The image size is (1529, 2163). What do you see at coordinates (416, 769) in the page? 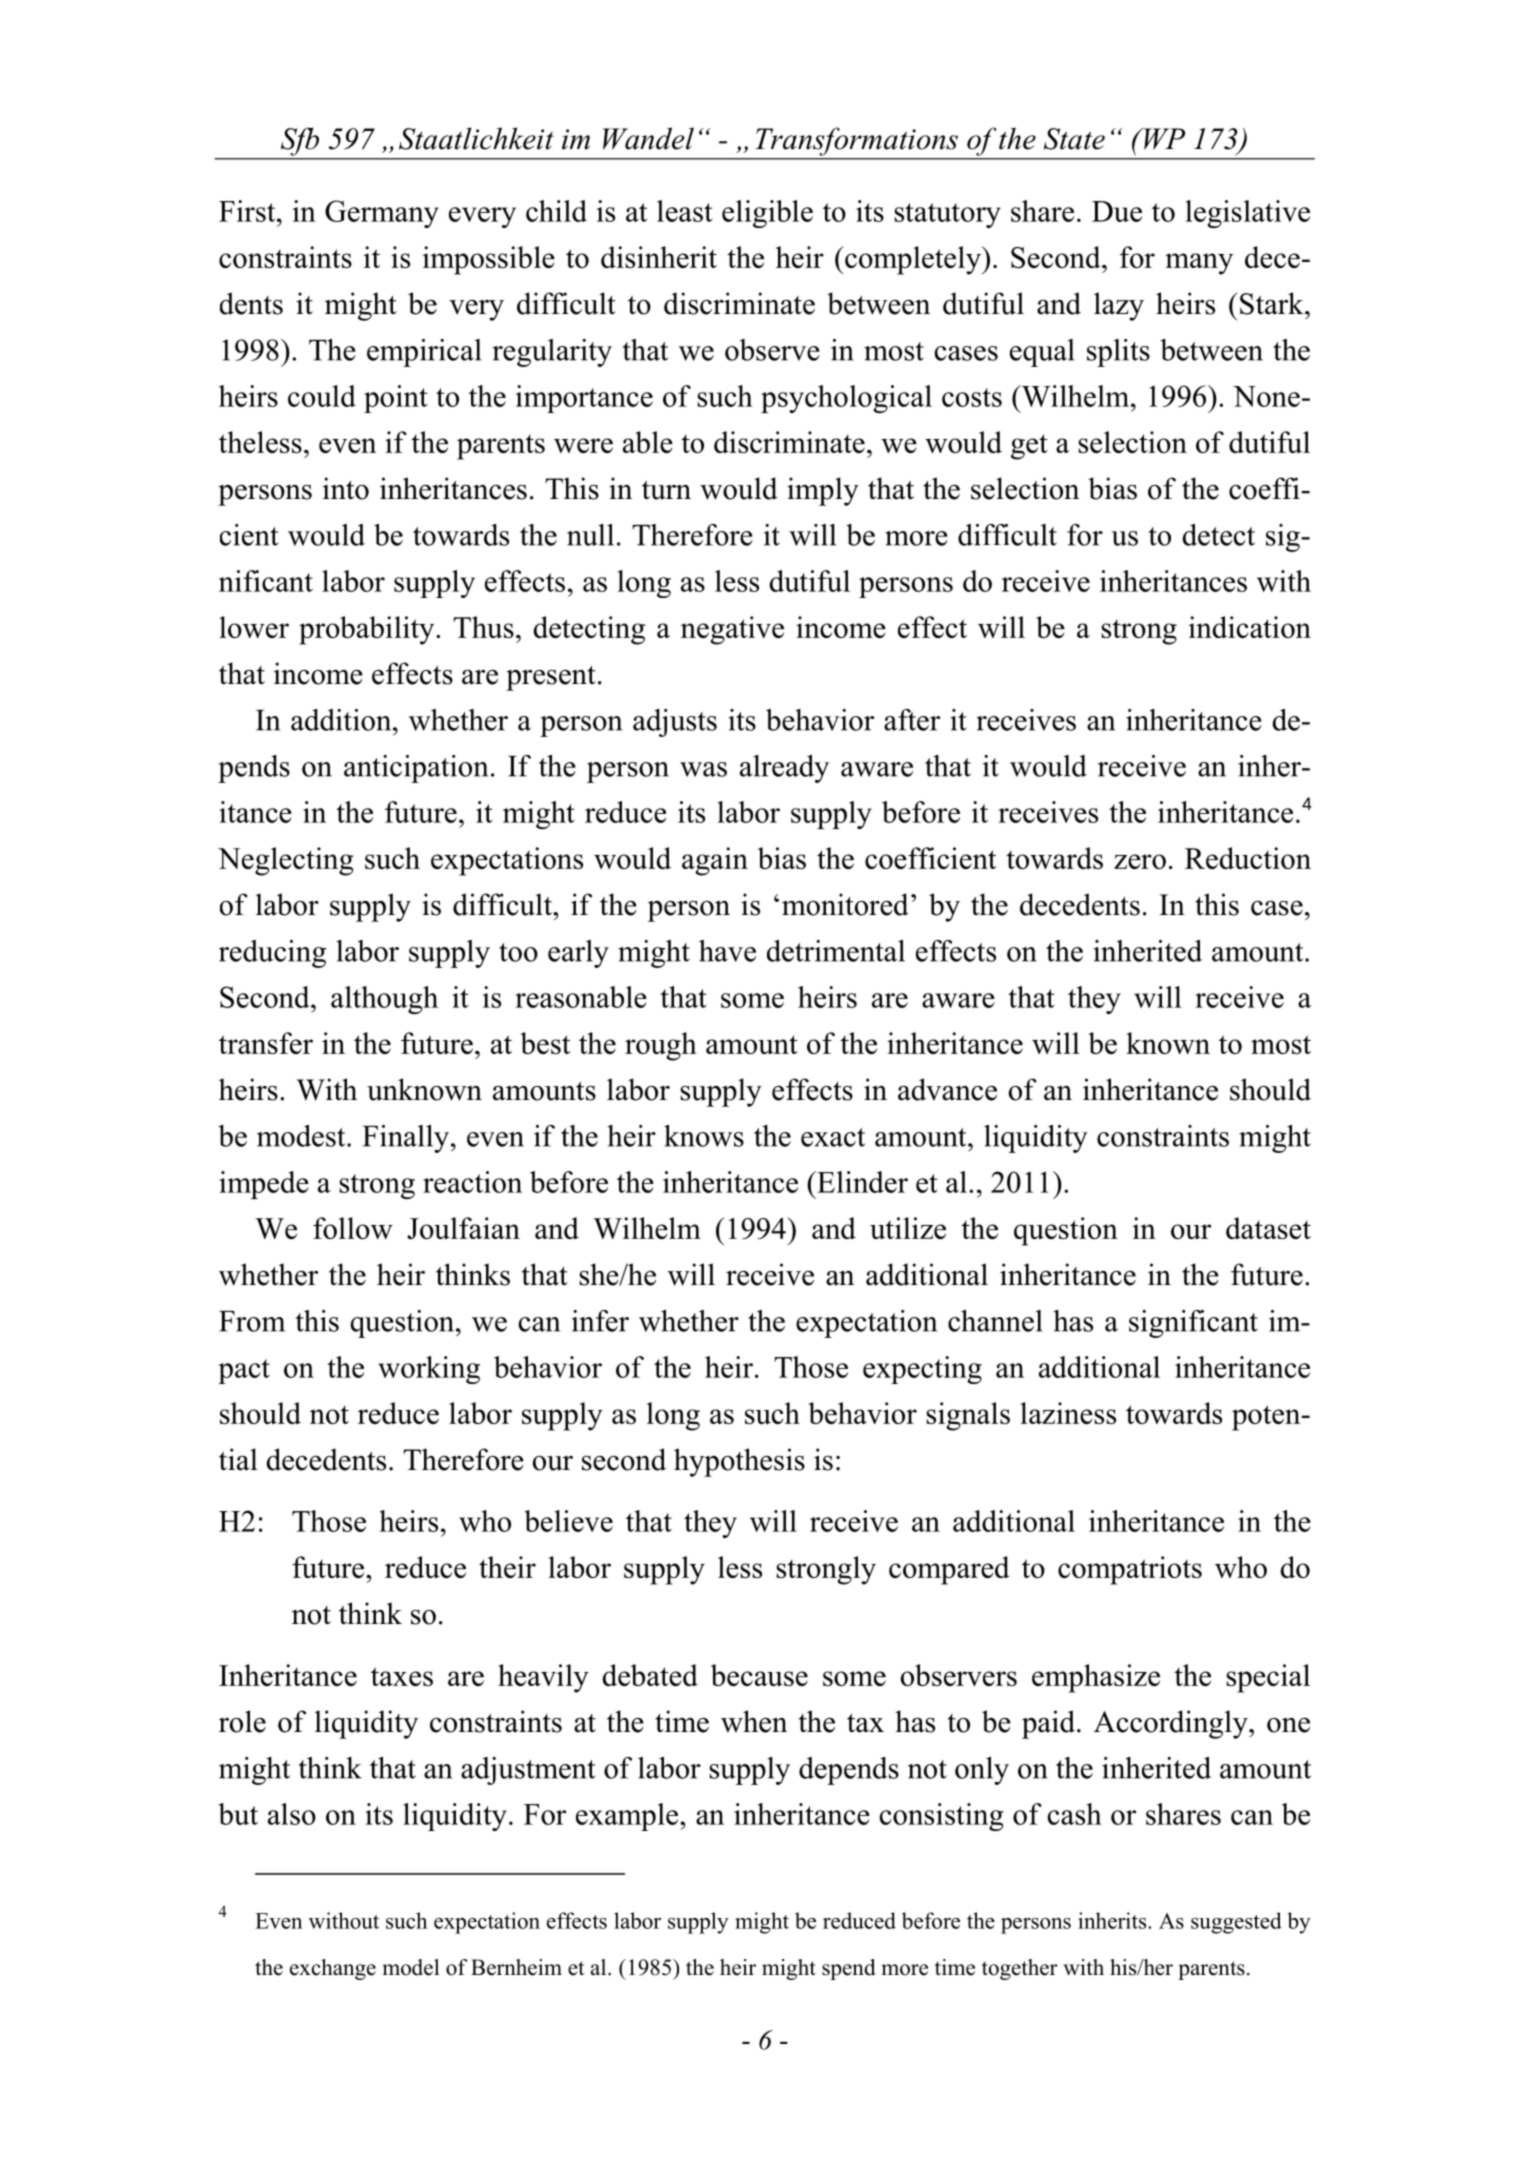
I see `anticipation` at bounding box center [416, 769].
